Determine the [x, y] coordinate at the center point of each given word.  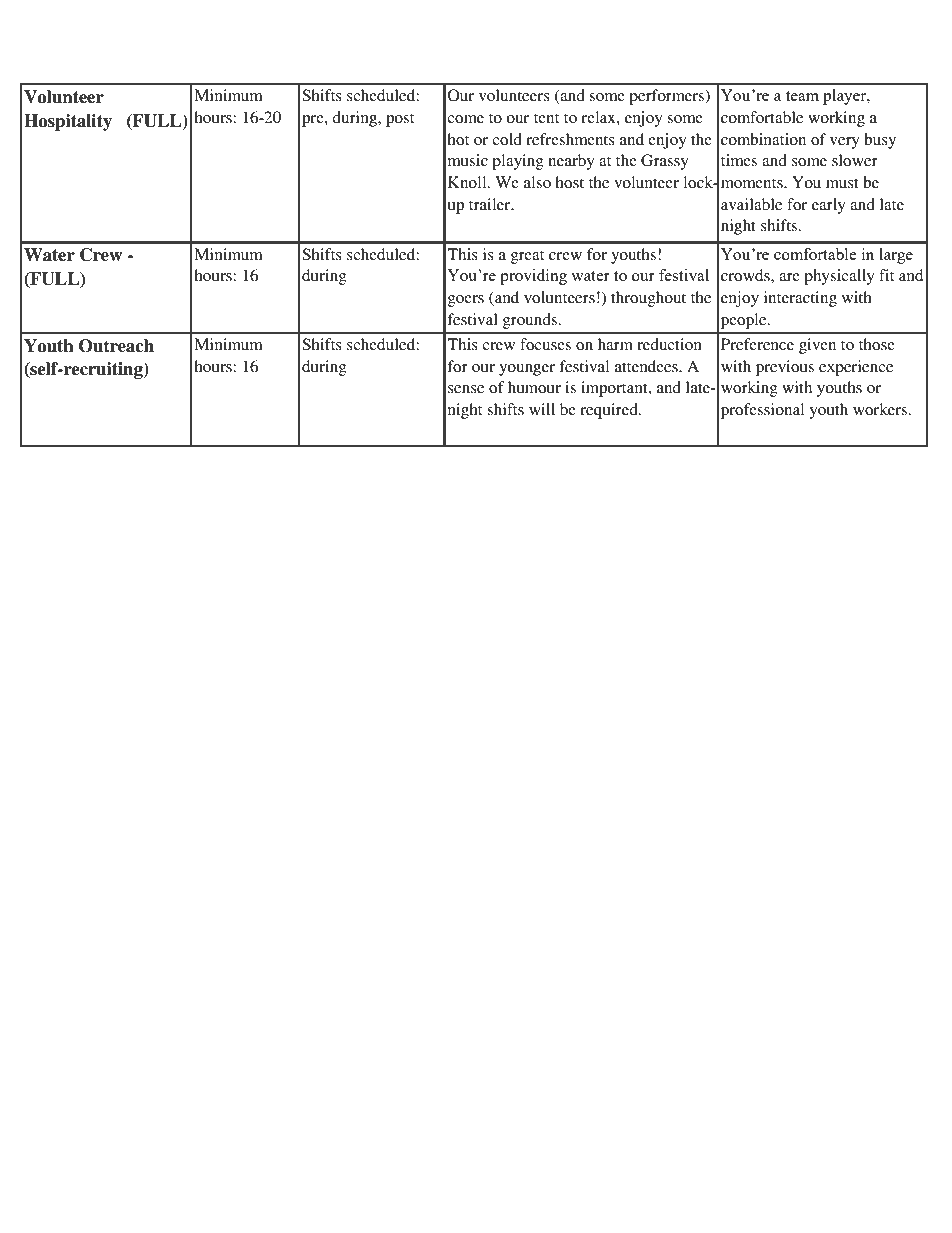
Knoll [468, 182]
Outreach [116, 346]
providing [533, 277]
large [896, 256]
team [802, 96]
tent [546, 118]
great [527, 257]
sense [466, 389]
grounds [530, 321]
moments [753, 183]
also [537, 182]
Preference [757, 344]
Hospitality [68, 122]
